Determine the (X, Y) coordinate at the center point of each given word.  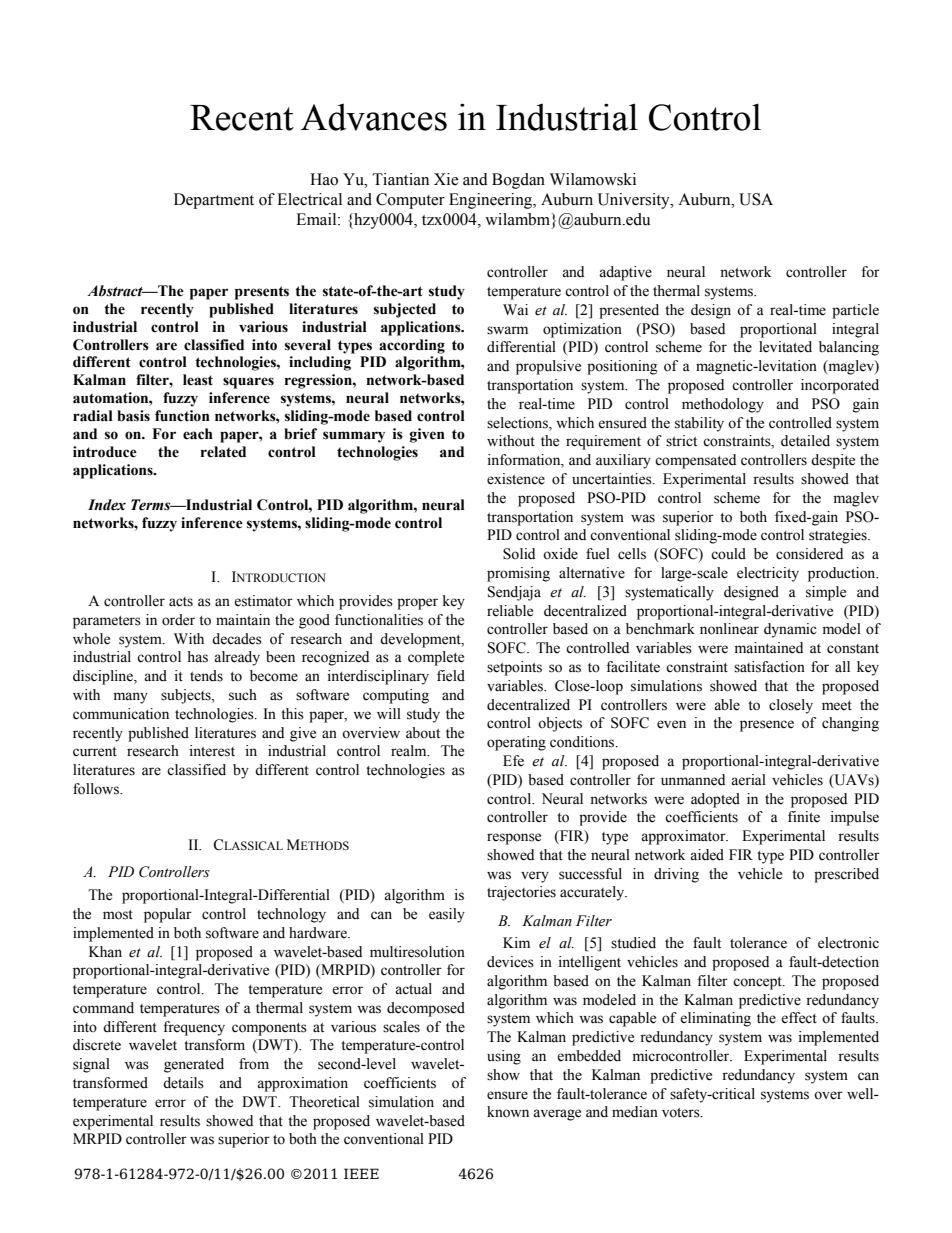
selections (518, 423)
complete (436, 658)
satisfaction (769, 667)
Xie (446, 179)
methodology (723, 405)
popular (168, 915)
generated (194, 1065)
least (198, 380)
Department (214, 201)
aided (707, 855)
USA (756, 199)
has (197, 657)
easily (447, 915)
